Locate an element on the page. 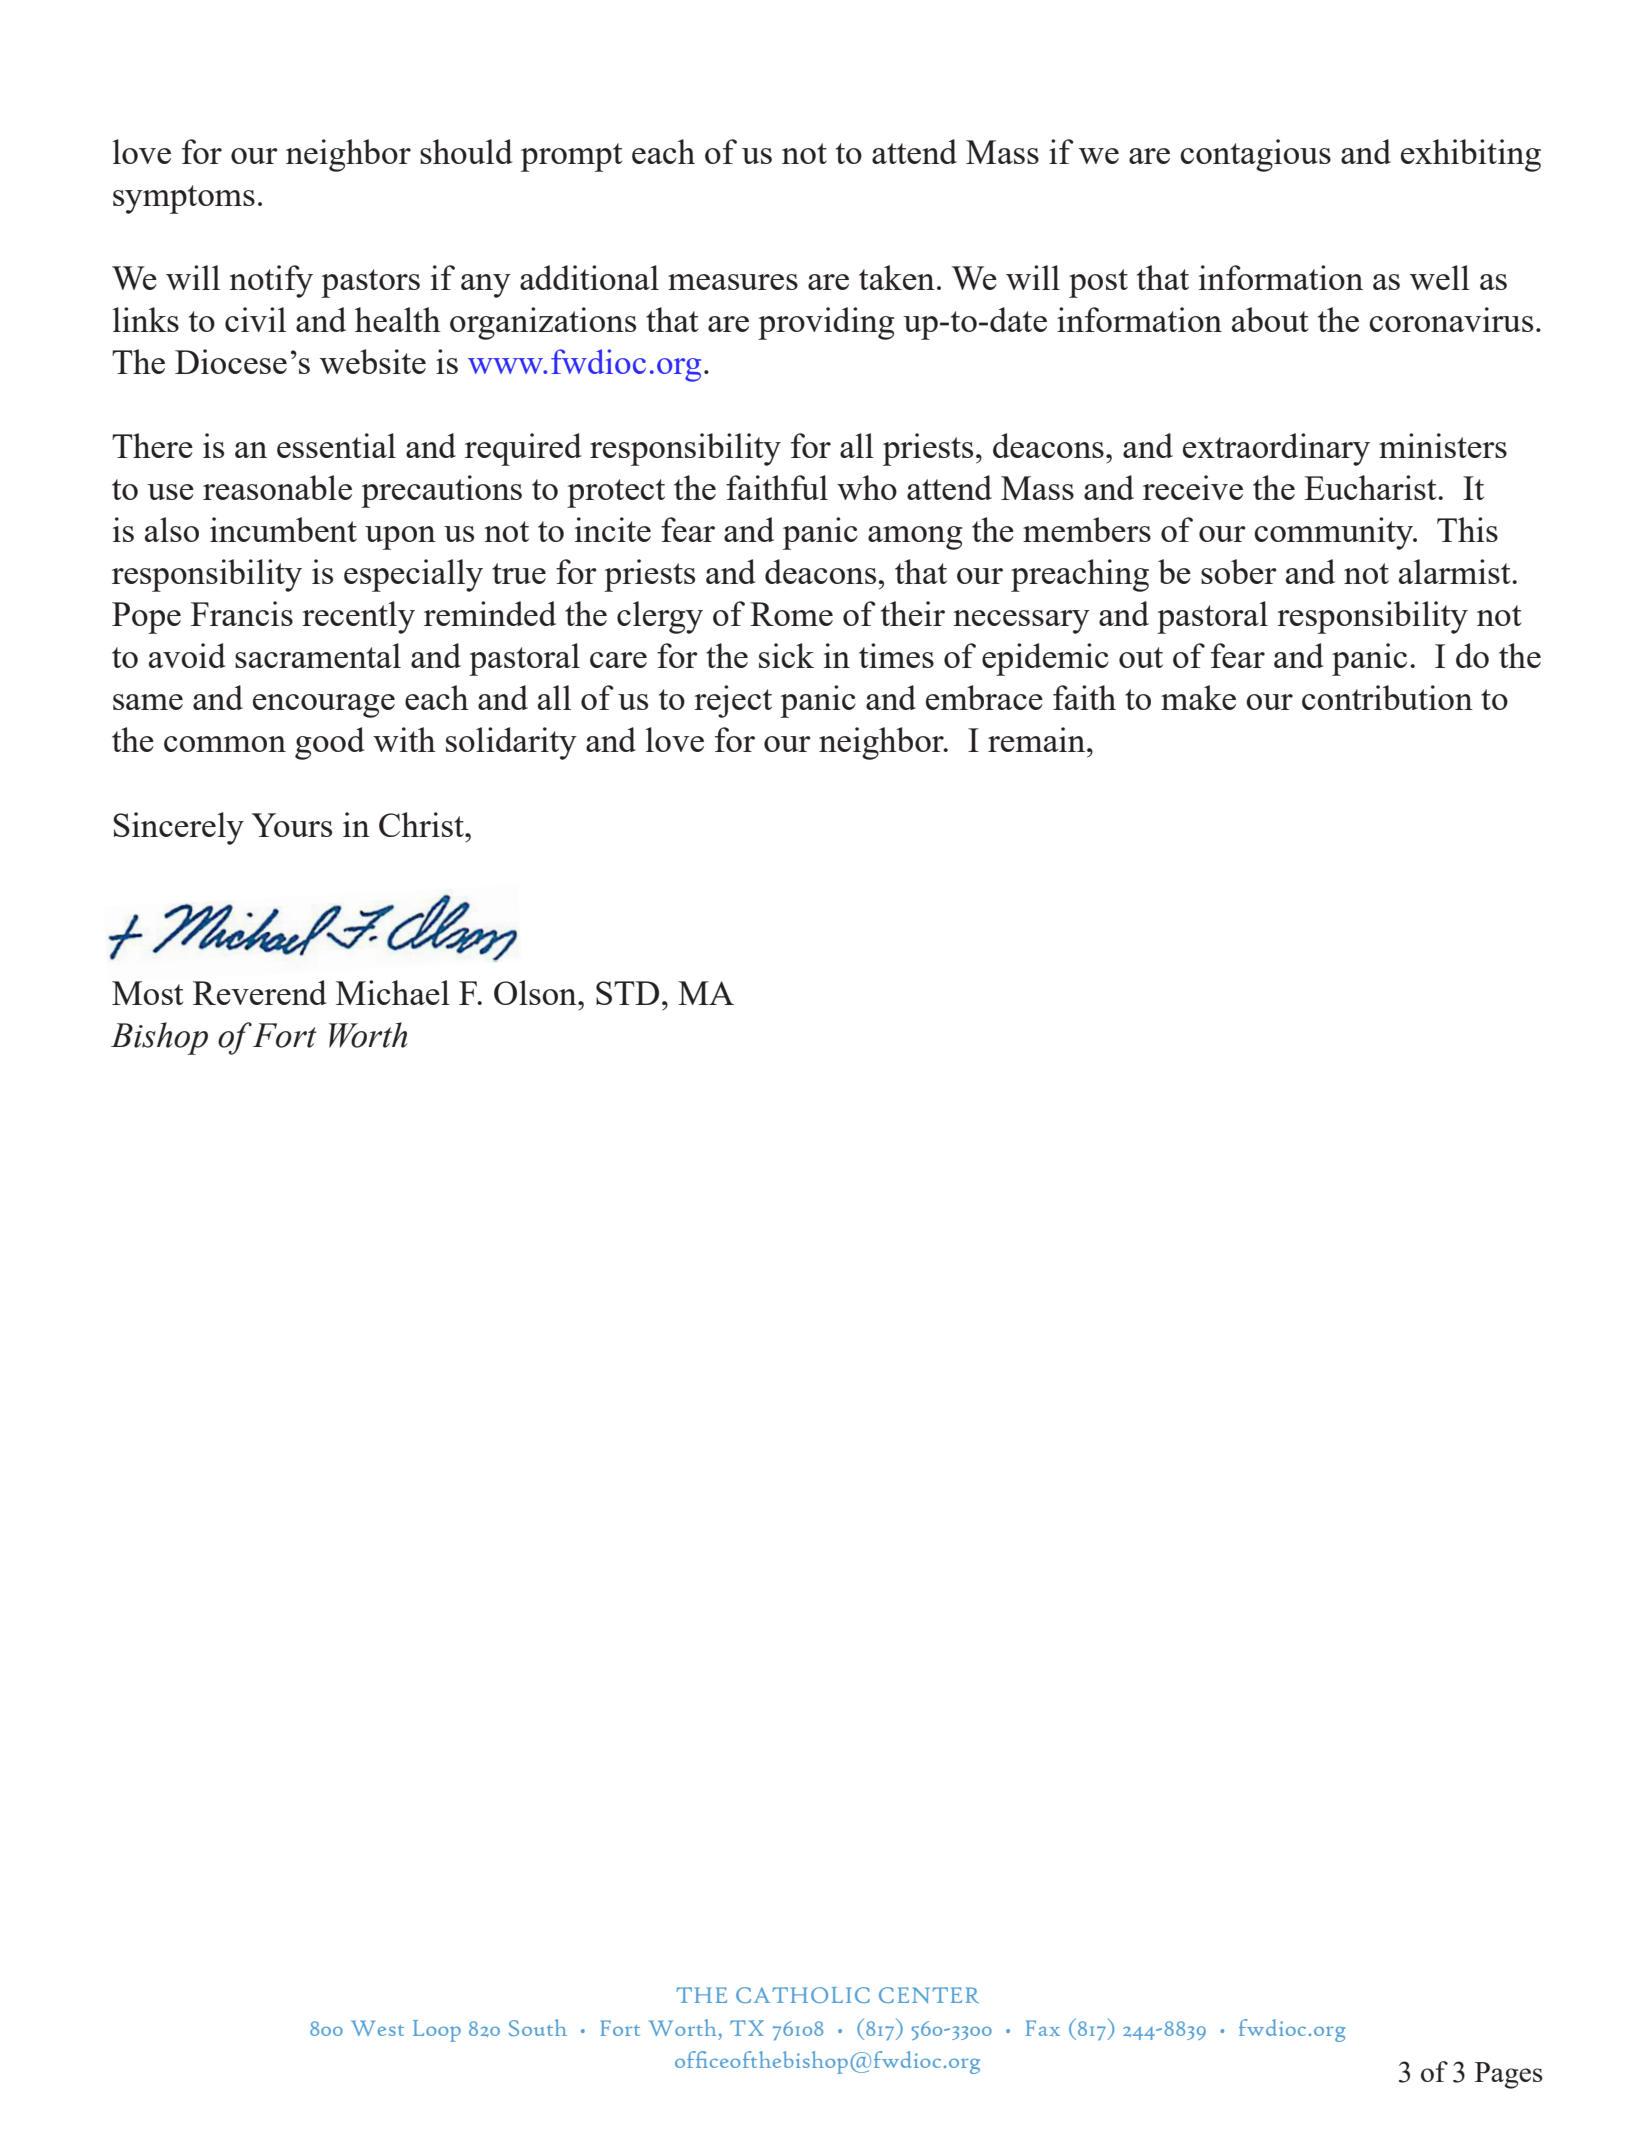 The width and height of the page is (1649, 2134). notify is located at coordinates (271, 281).
